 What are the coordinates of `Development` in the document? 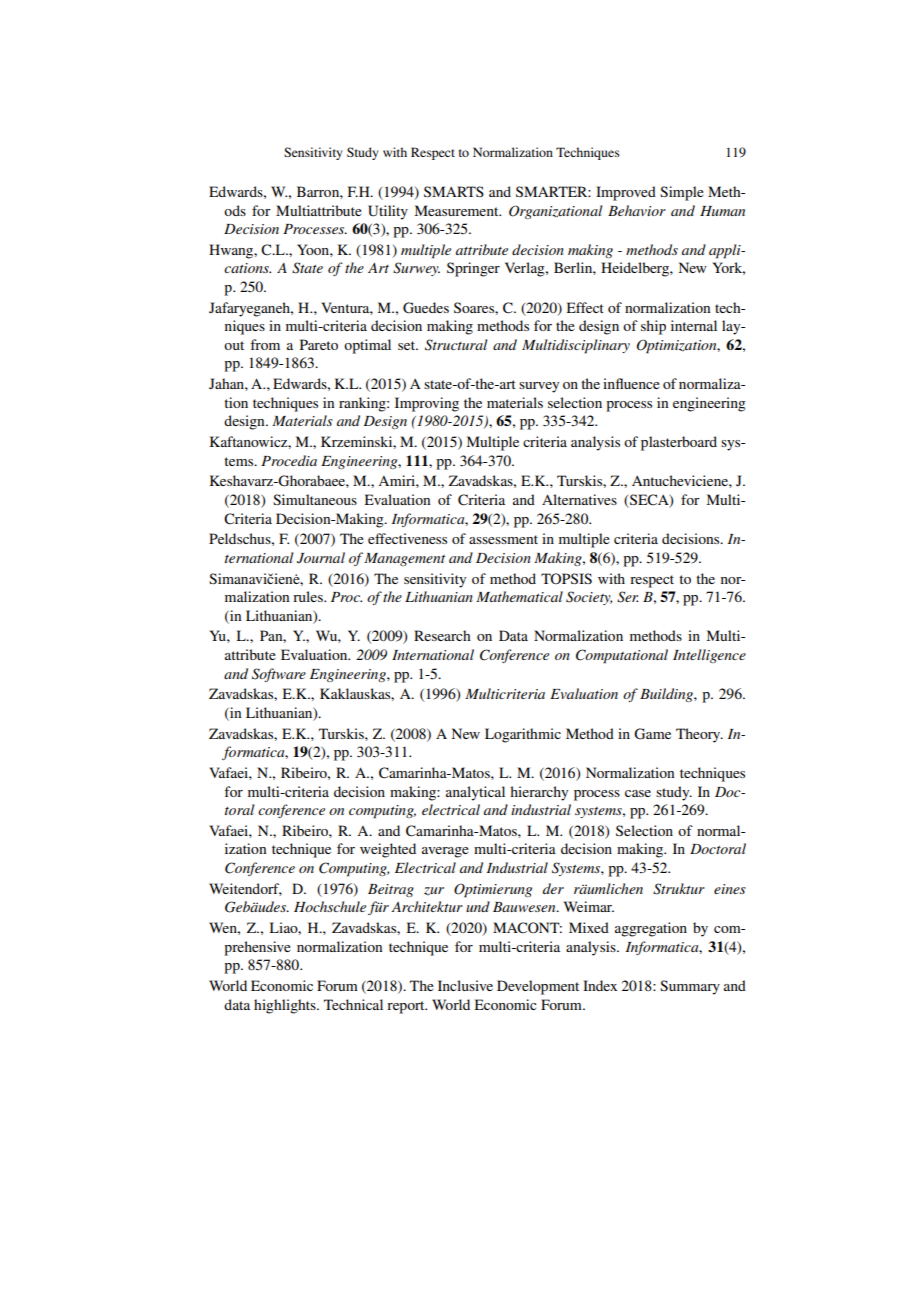 It's located at (538, 987).
